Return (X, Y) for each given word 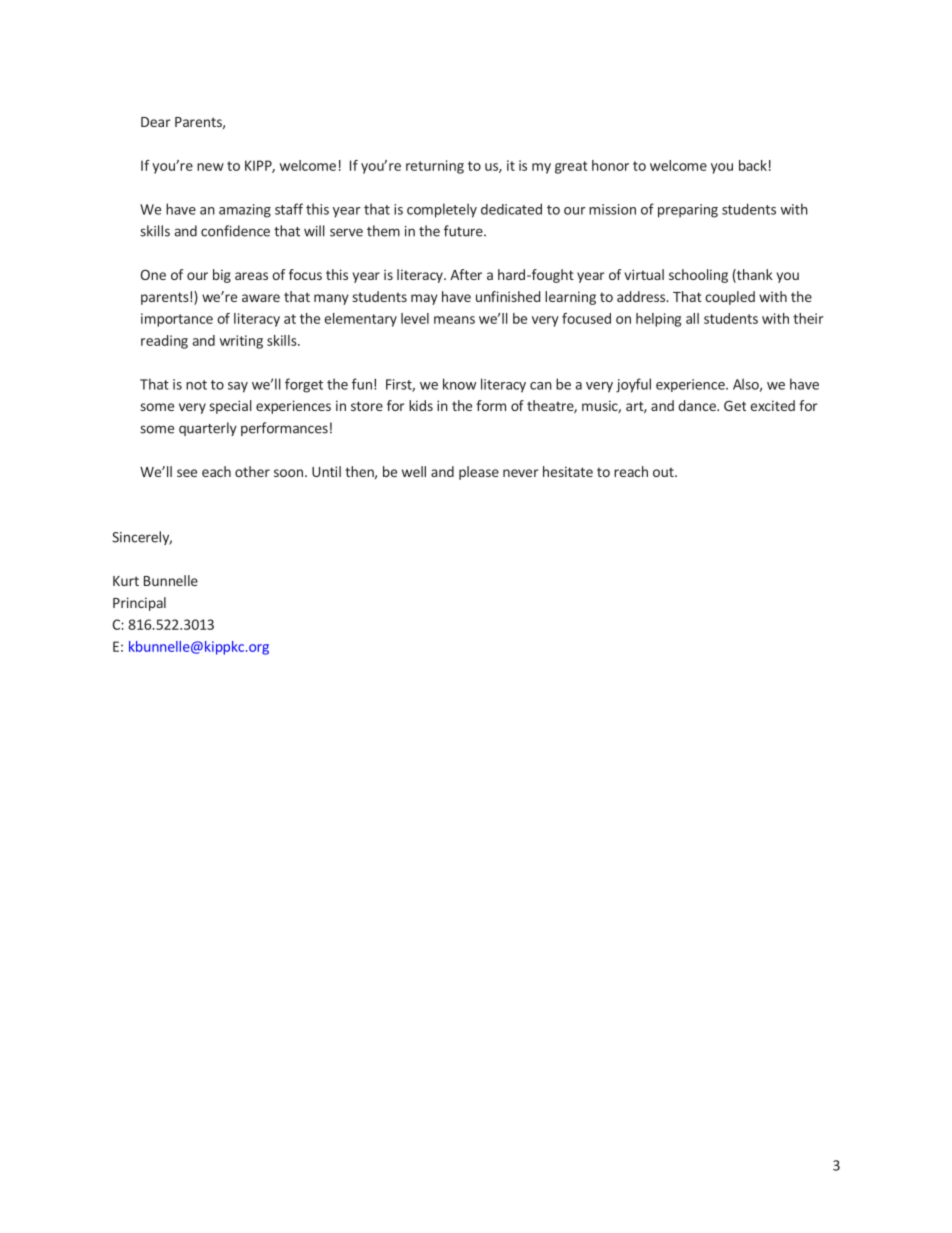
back (753, 165)
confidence (235, 231)
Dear (156, 122)
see (187, 473)
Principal (139, 604)
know (459, 384)
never (521, 473)
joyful (633, 385)
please (479, 473)
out (664, 472)
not (196, 385)
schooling (698, 276)
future (464, 231)
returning (435, 167)
